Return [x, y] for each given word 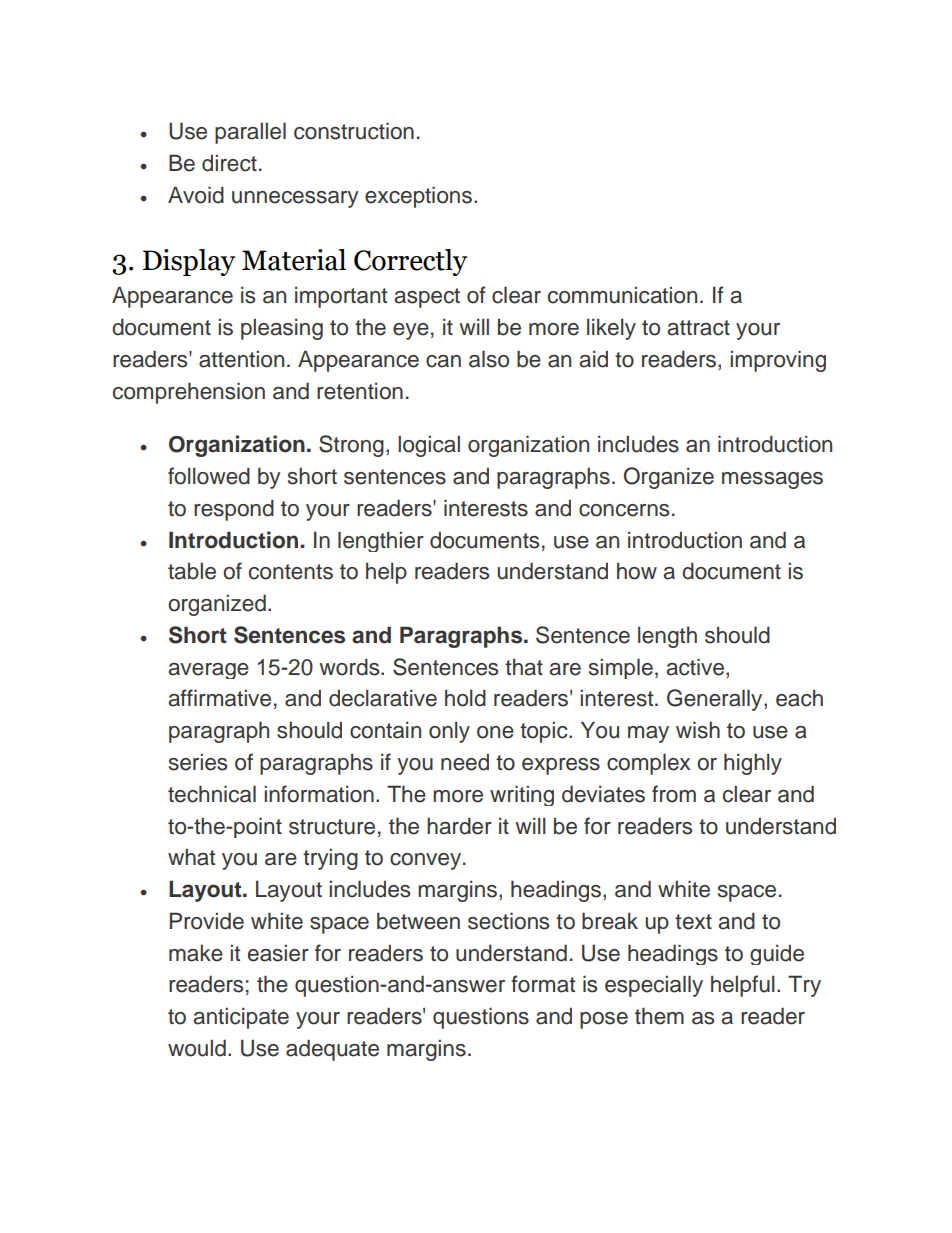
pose [604, 1020]
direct [229, 163]
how [637, 571]
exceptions [418, 197]
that [524, 667]
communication [622, 295]
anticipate [241, 1018]
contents [291, 572]
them [659, 1016]
